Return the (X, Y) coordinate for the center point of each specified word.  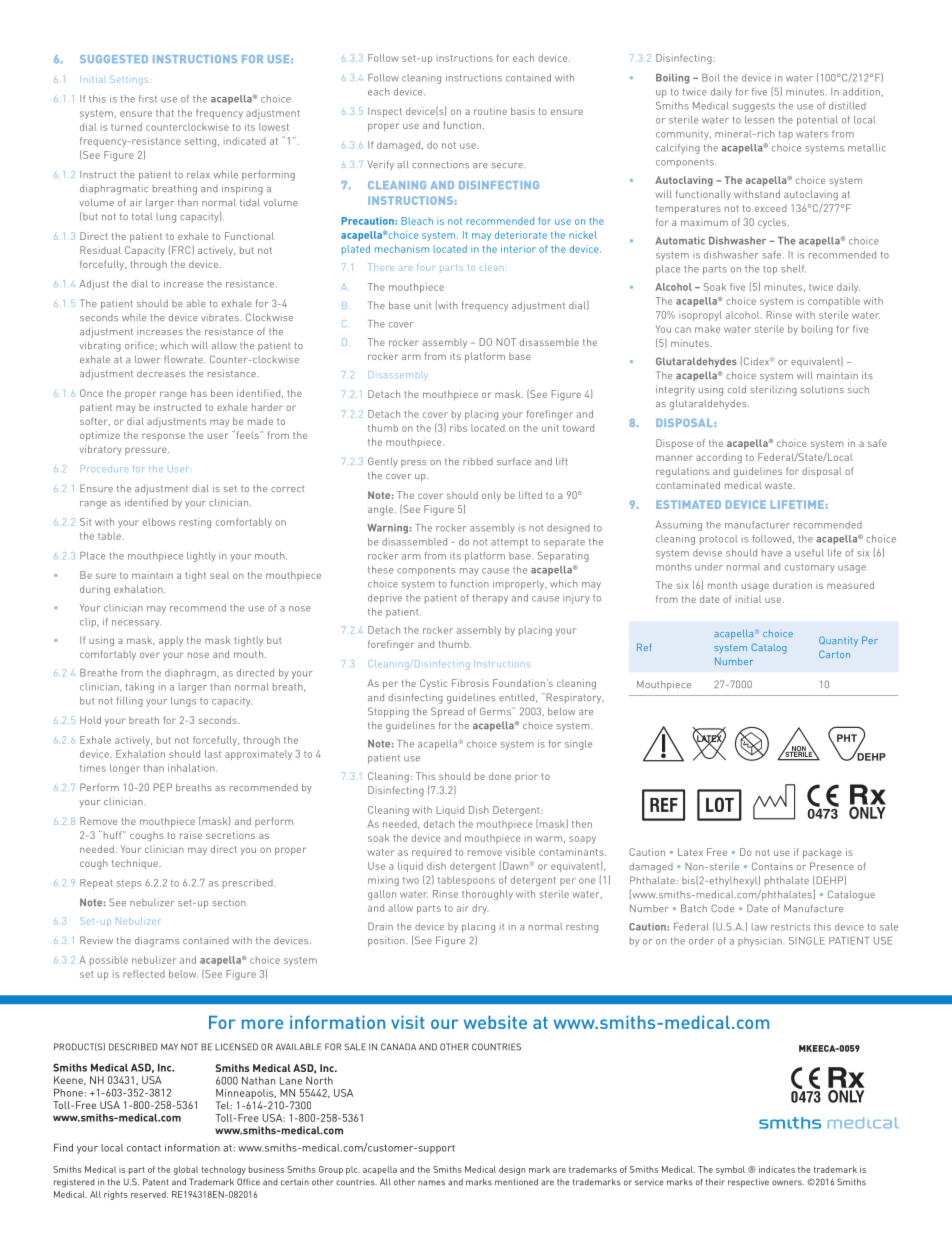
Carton (834, 654)
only (491, 496)
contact (144, 1148)
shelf (793, 269)
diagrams (157, 941)
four (425, 268)
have (772, 553)
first (148, 99)
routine (490, 111)
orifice (139, 345)
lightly (201, 557)
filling (130, 702)
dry (480, 909)
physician (760, 942)
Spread (447, 712)
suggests (754, 107)
